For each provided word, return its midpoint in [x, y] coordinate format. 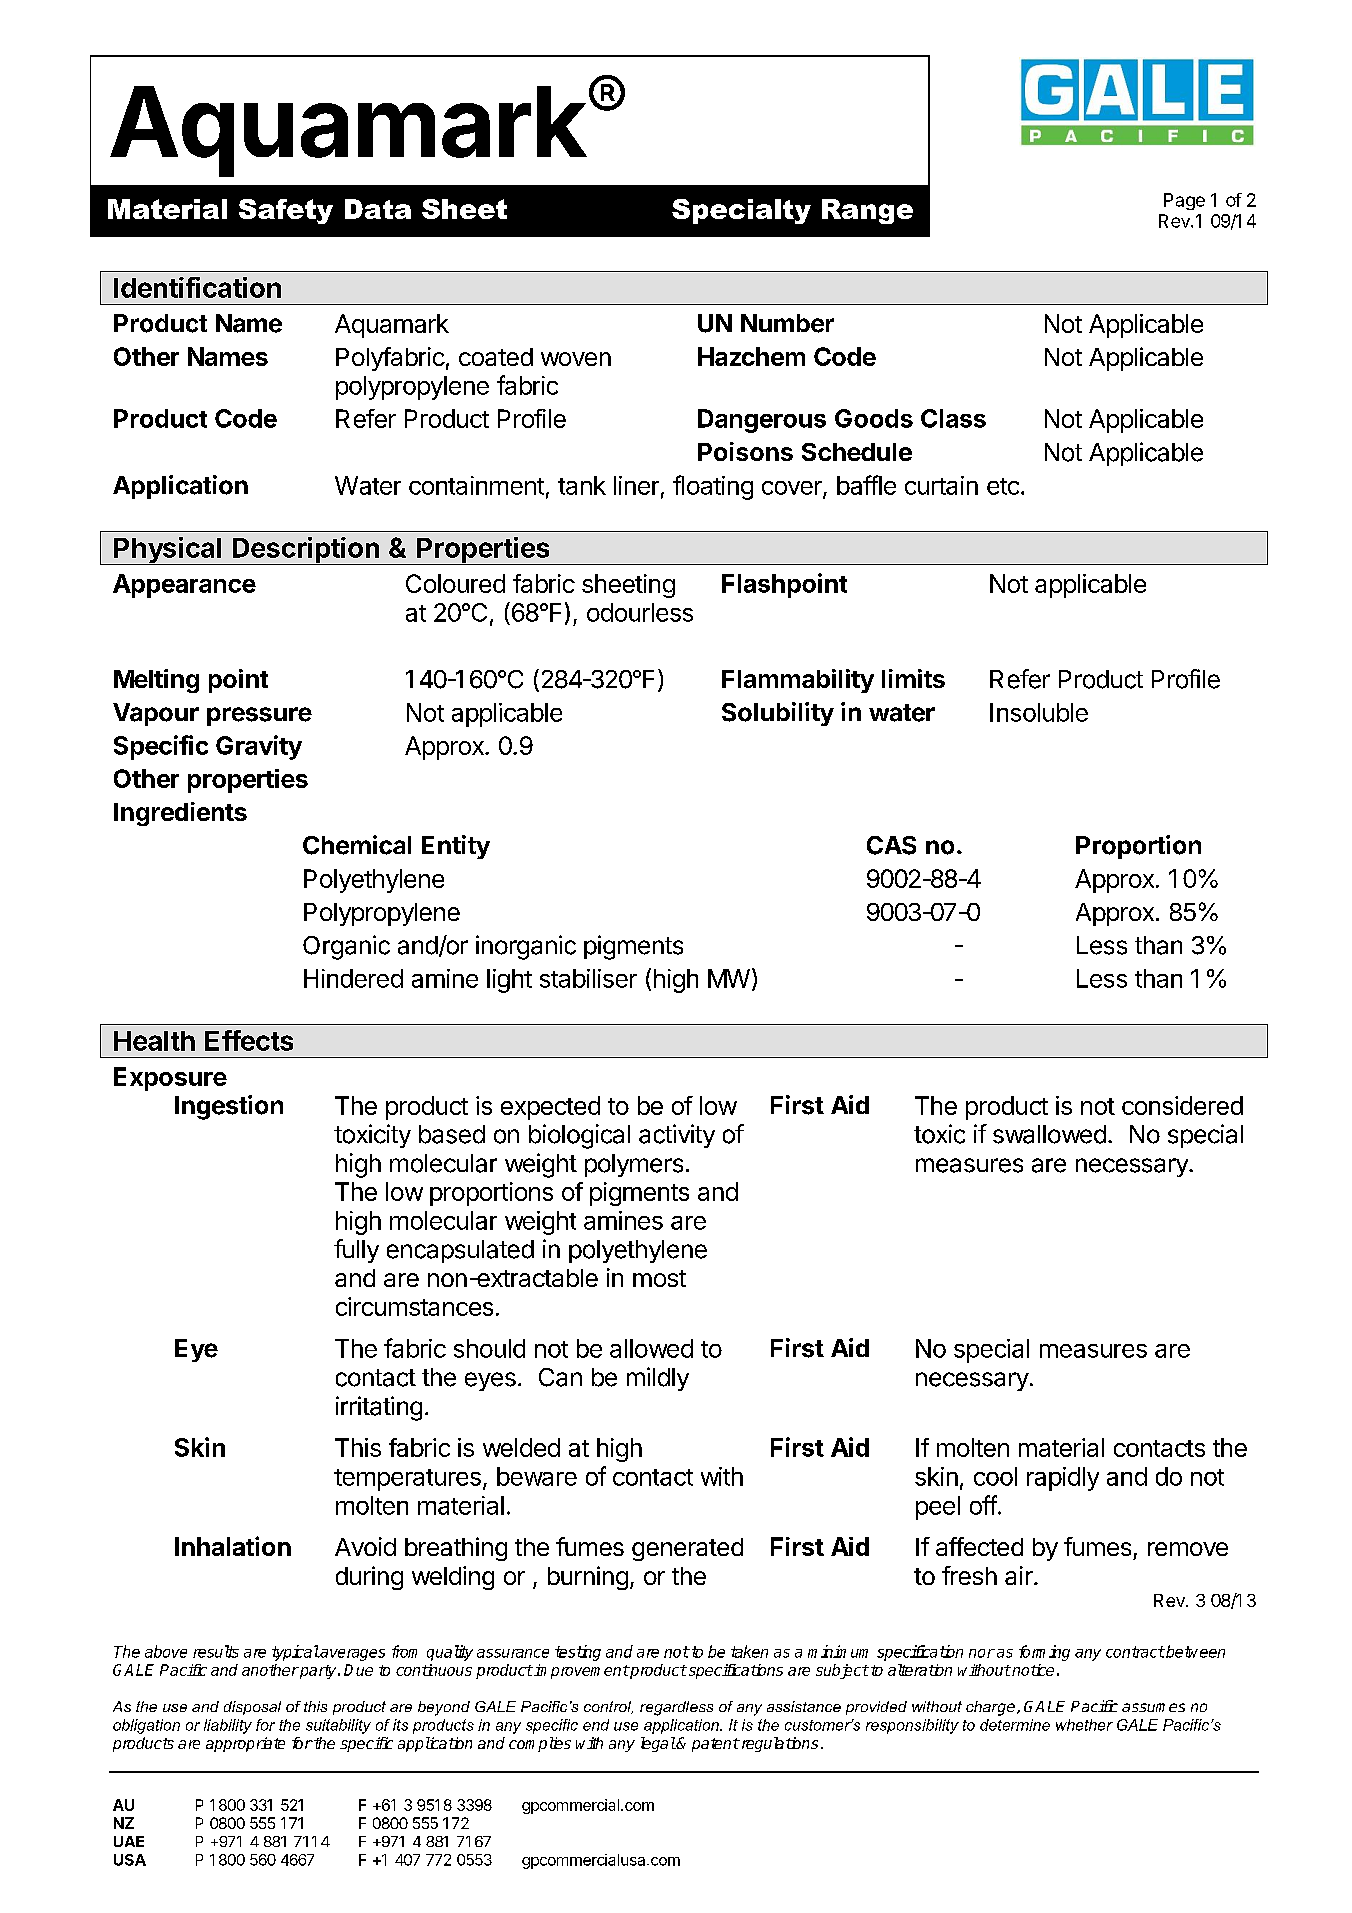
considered [1182, 1105]
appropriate [245, 1744]
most [659, 1278]
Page [1184, 201]
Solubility [778, 714]
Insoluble [1039, 712]
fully [356, 1251]
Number [787, 323]
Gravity [259, 747]
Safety [286, 211]
